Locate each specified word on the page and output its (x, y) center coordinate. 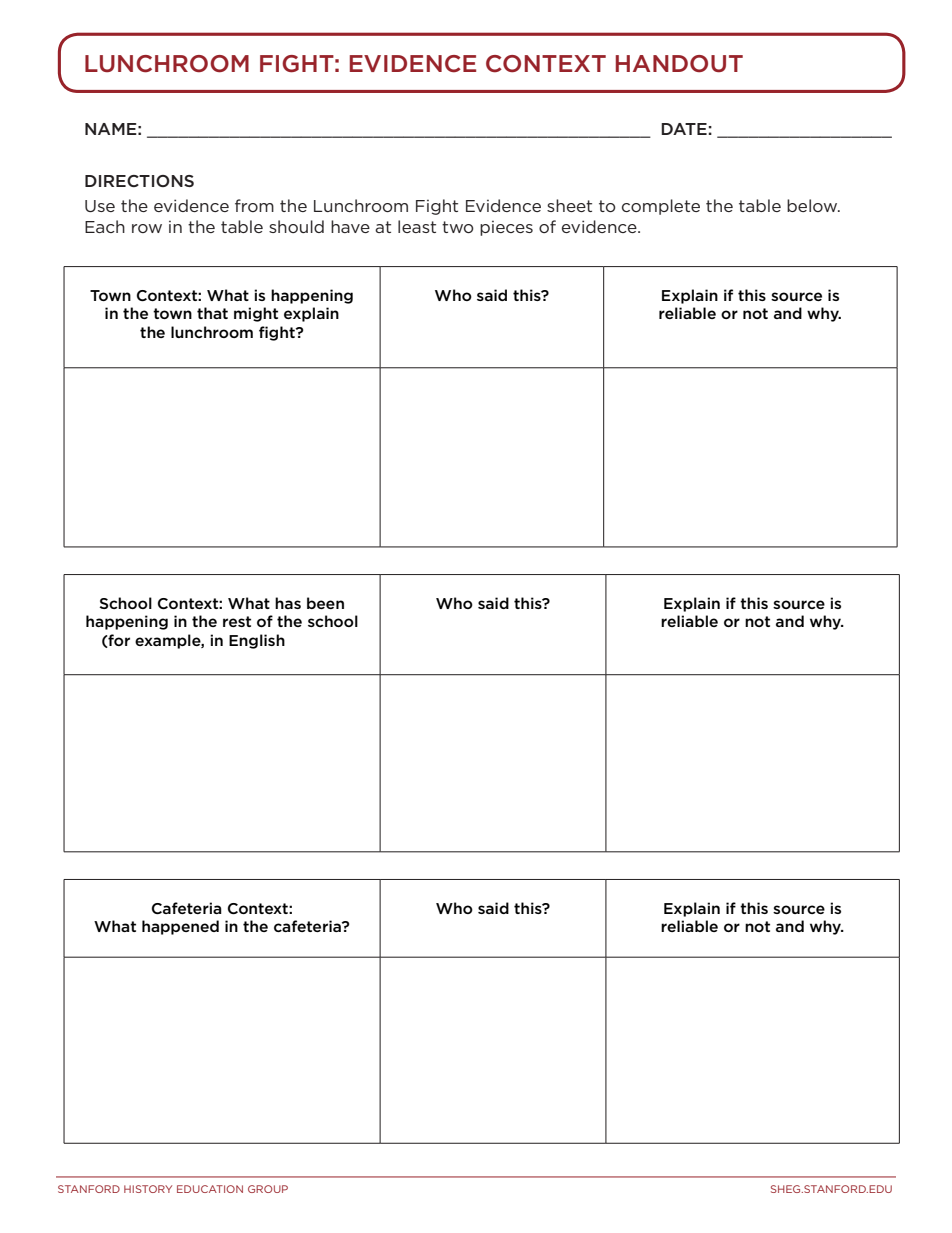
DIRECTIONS (139, 181)
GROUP (268, 1189)
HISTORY (148, 1189)
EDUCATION (210, 1189)
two (458, 227)
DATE (684, 129)
